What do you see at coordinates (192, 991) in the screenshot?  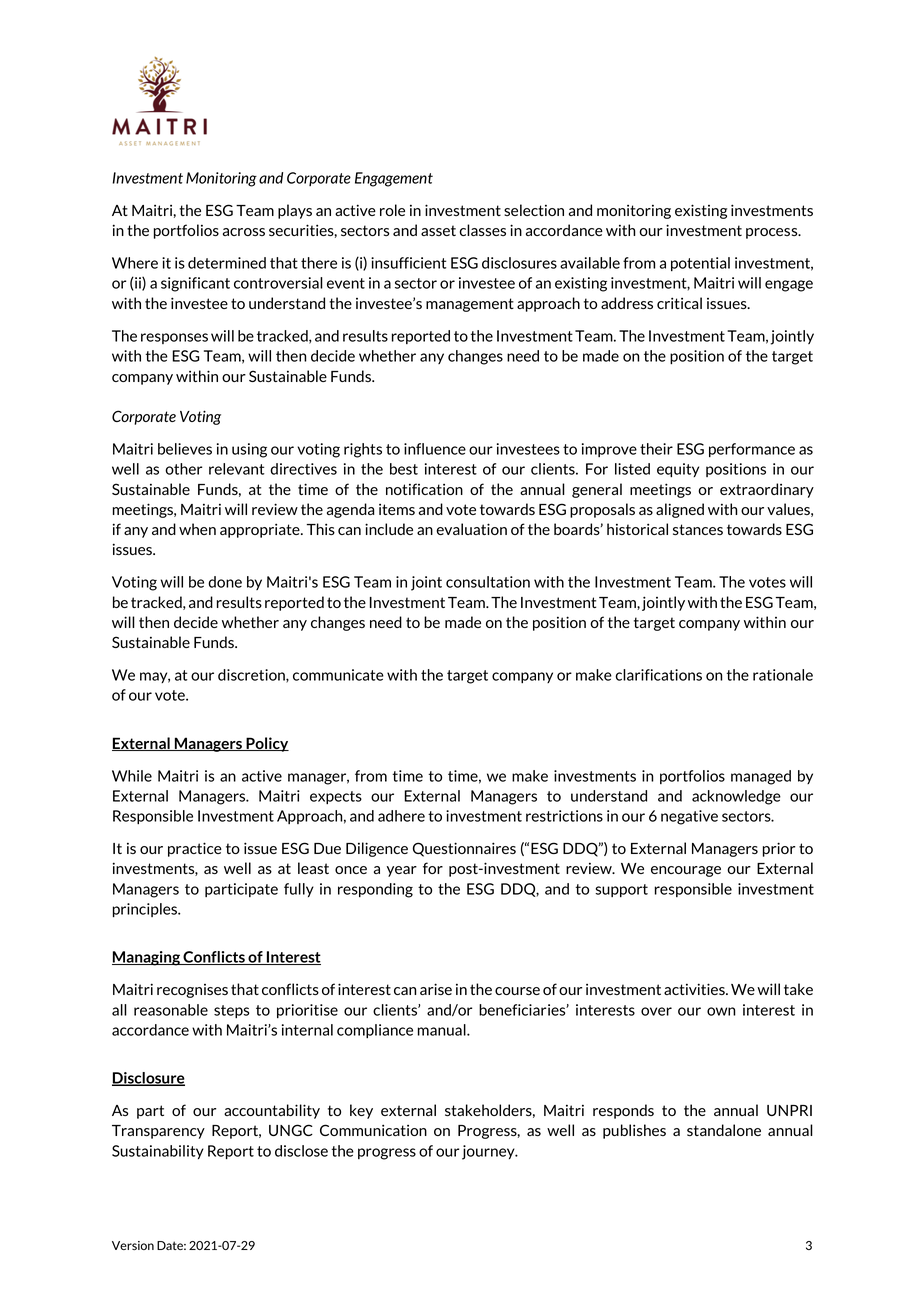 I see `recognises` at bounding box center [192, 991].
